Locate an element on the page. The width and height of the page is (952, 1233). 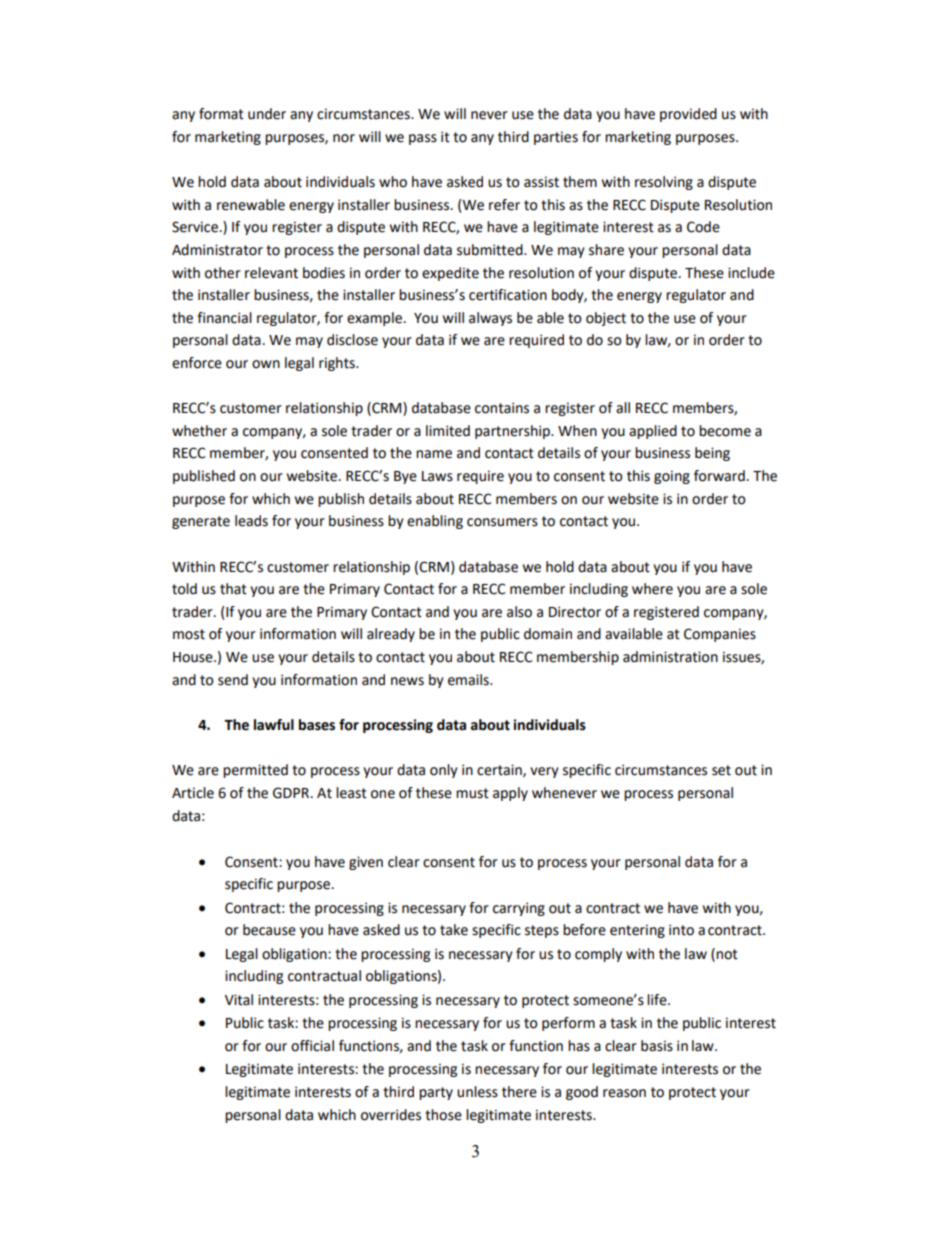
under is located at coordinates (267, 114).
